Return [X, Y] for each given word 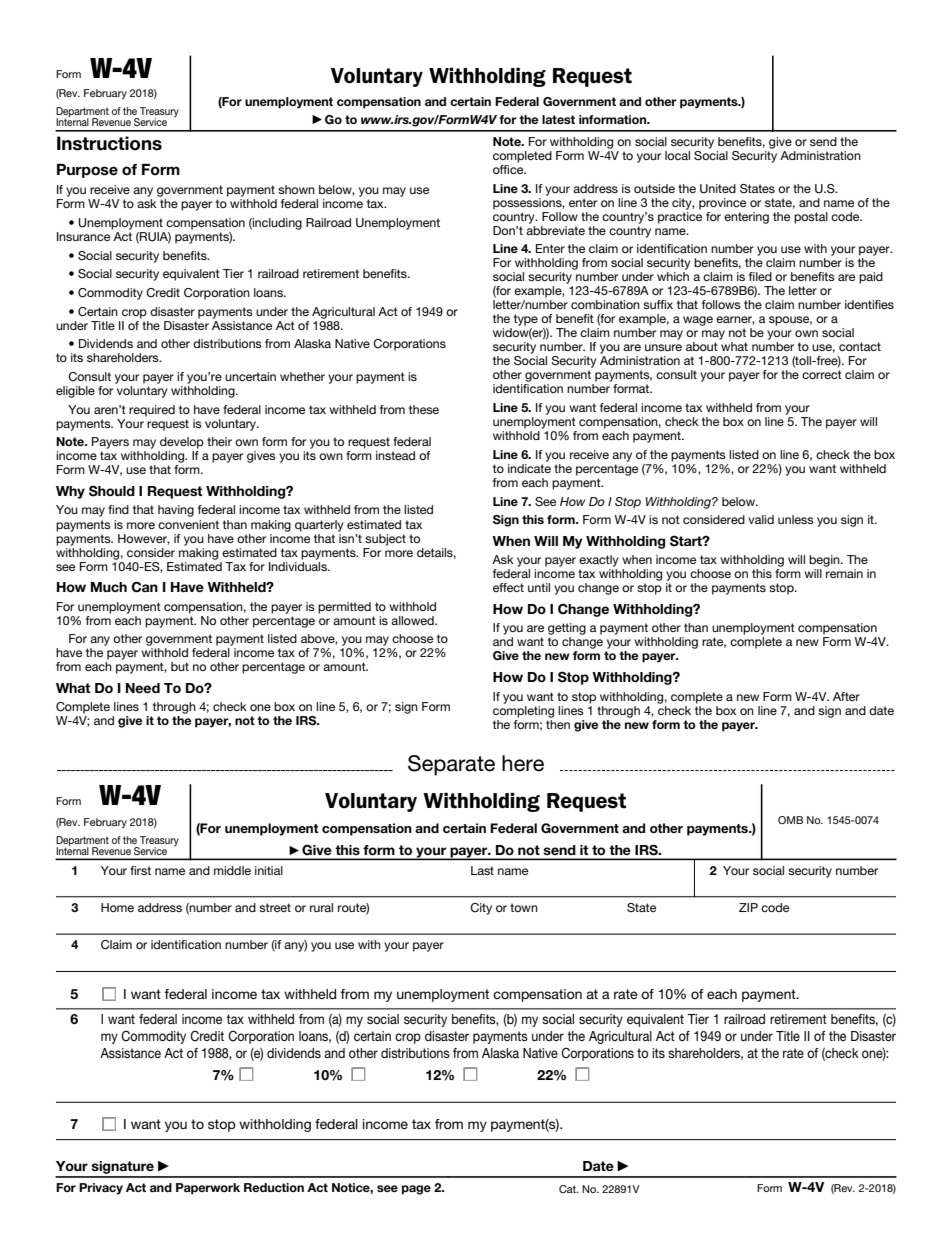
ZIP [748, 907]
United [718, 189]
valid [761, 519]
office [509, 168]
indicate [529, 467]
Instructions [109, 143]
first [140, 870]
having [176, 511]
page [416, 1190]
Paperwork [208, 1189]
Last [482, 870]
